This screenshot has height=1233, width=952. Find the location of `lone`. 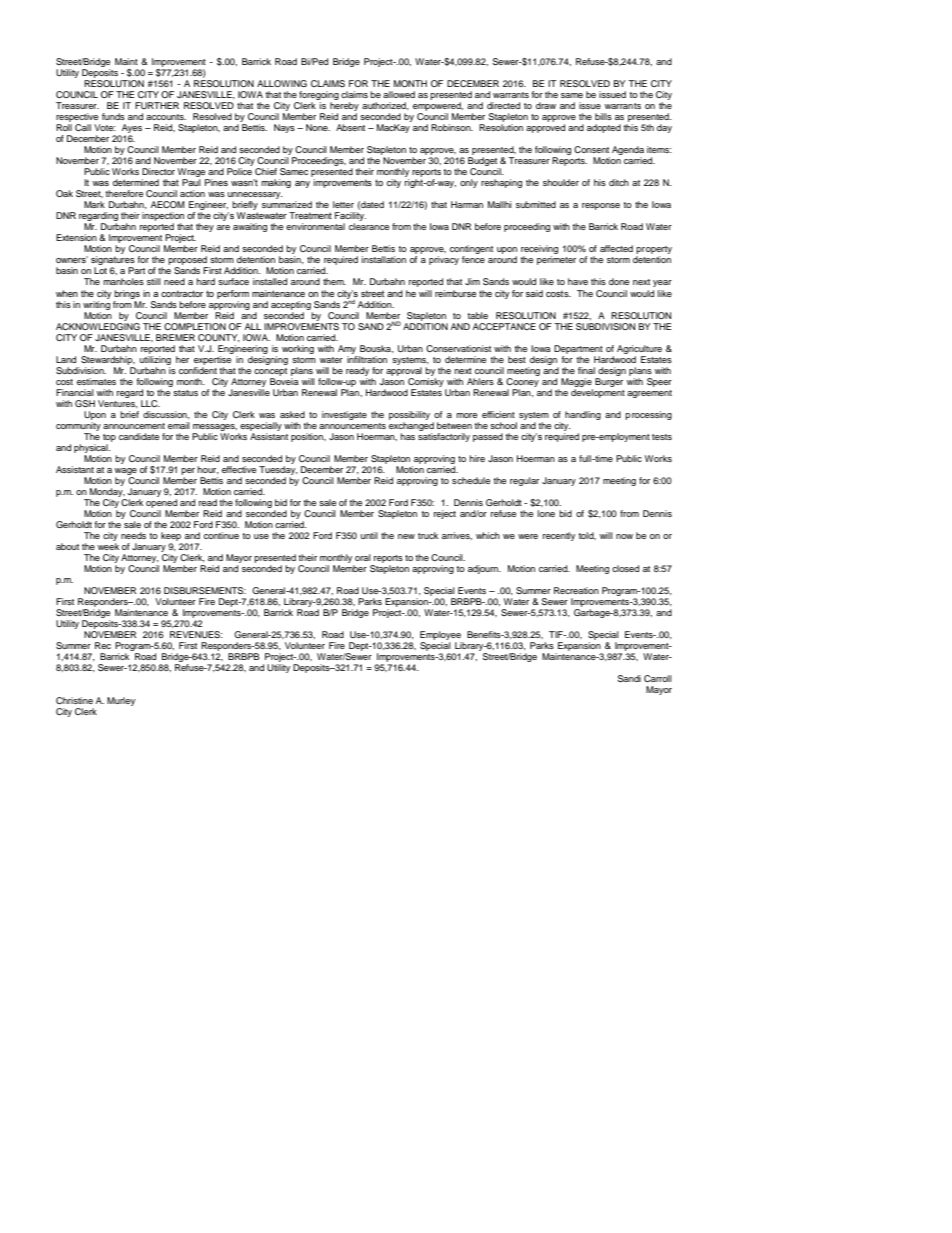

lone is located at coordinates (546, 513).
